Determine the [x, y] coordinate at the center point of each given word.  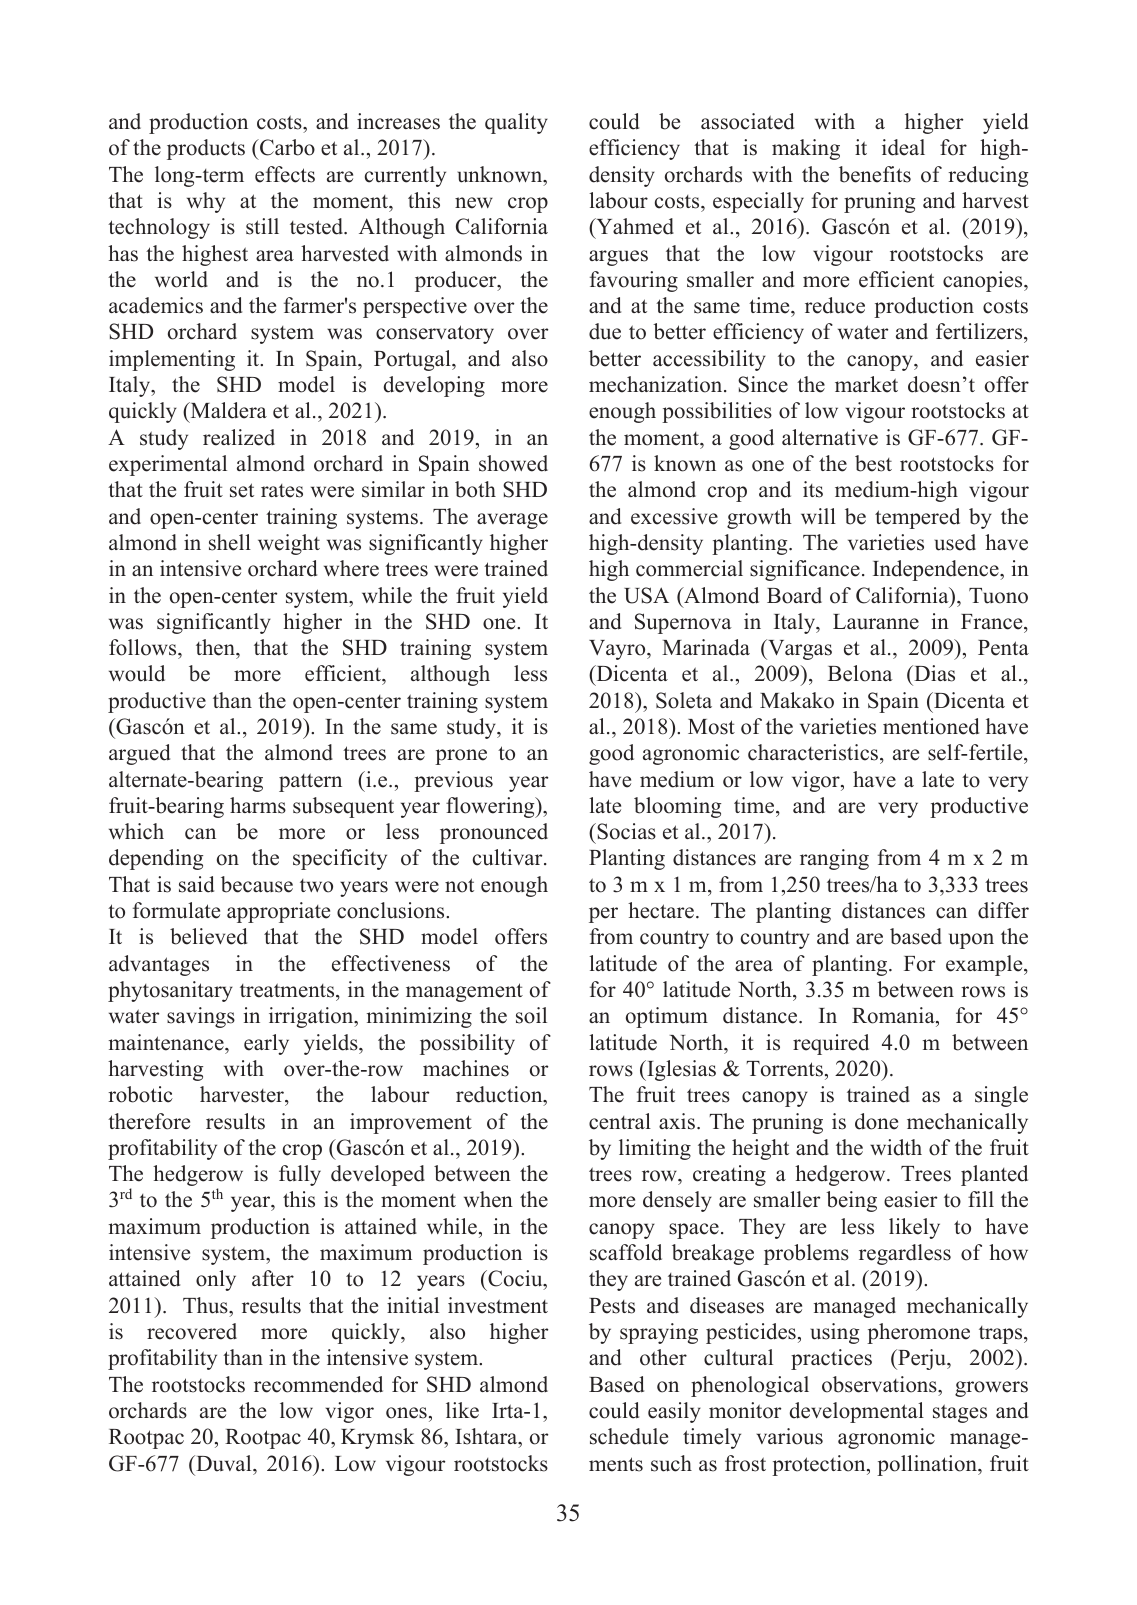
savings [201, 1017]
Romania [894, 1017]
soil [531, 1015]
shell [230, 542]
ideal [903, 147]
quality [516, 123]
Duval [224, 1463]
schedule [629, 1436]
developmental [857, 1412]
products [206, 149]
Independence [937, 570]
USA [646, 595]
